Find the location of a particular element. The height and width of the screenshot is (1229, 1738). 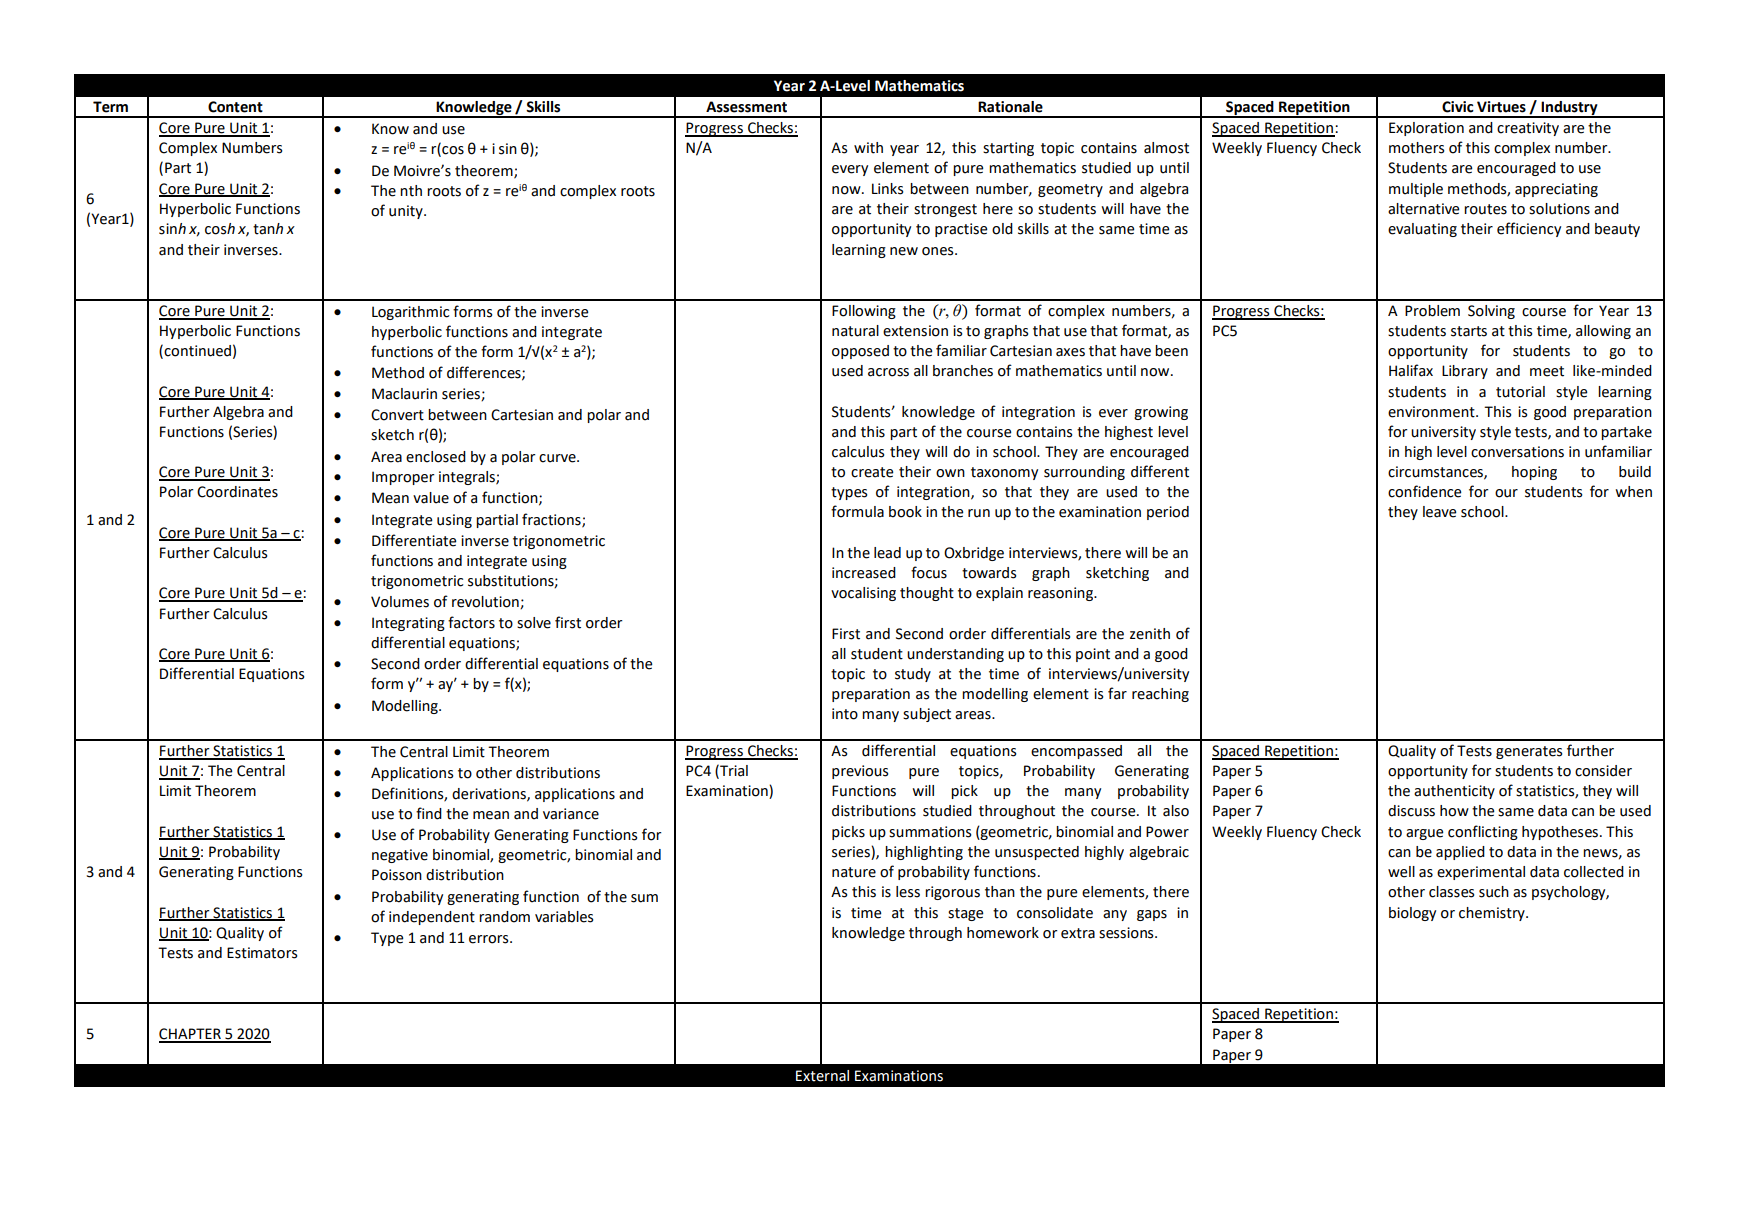

Content is located at coordinates (235, 107).
